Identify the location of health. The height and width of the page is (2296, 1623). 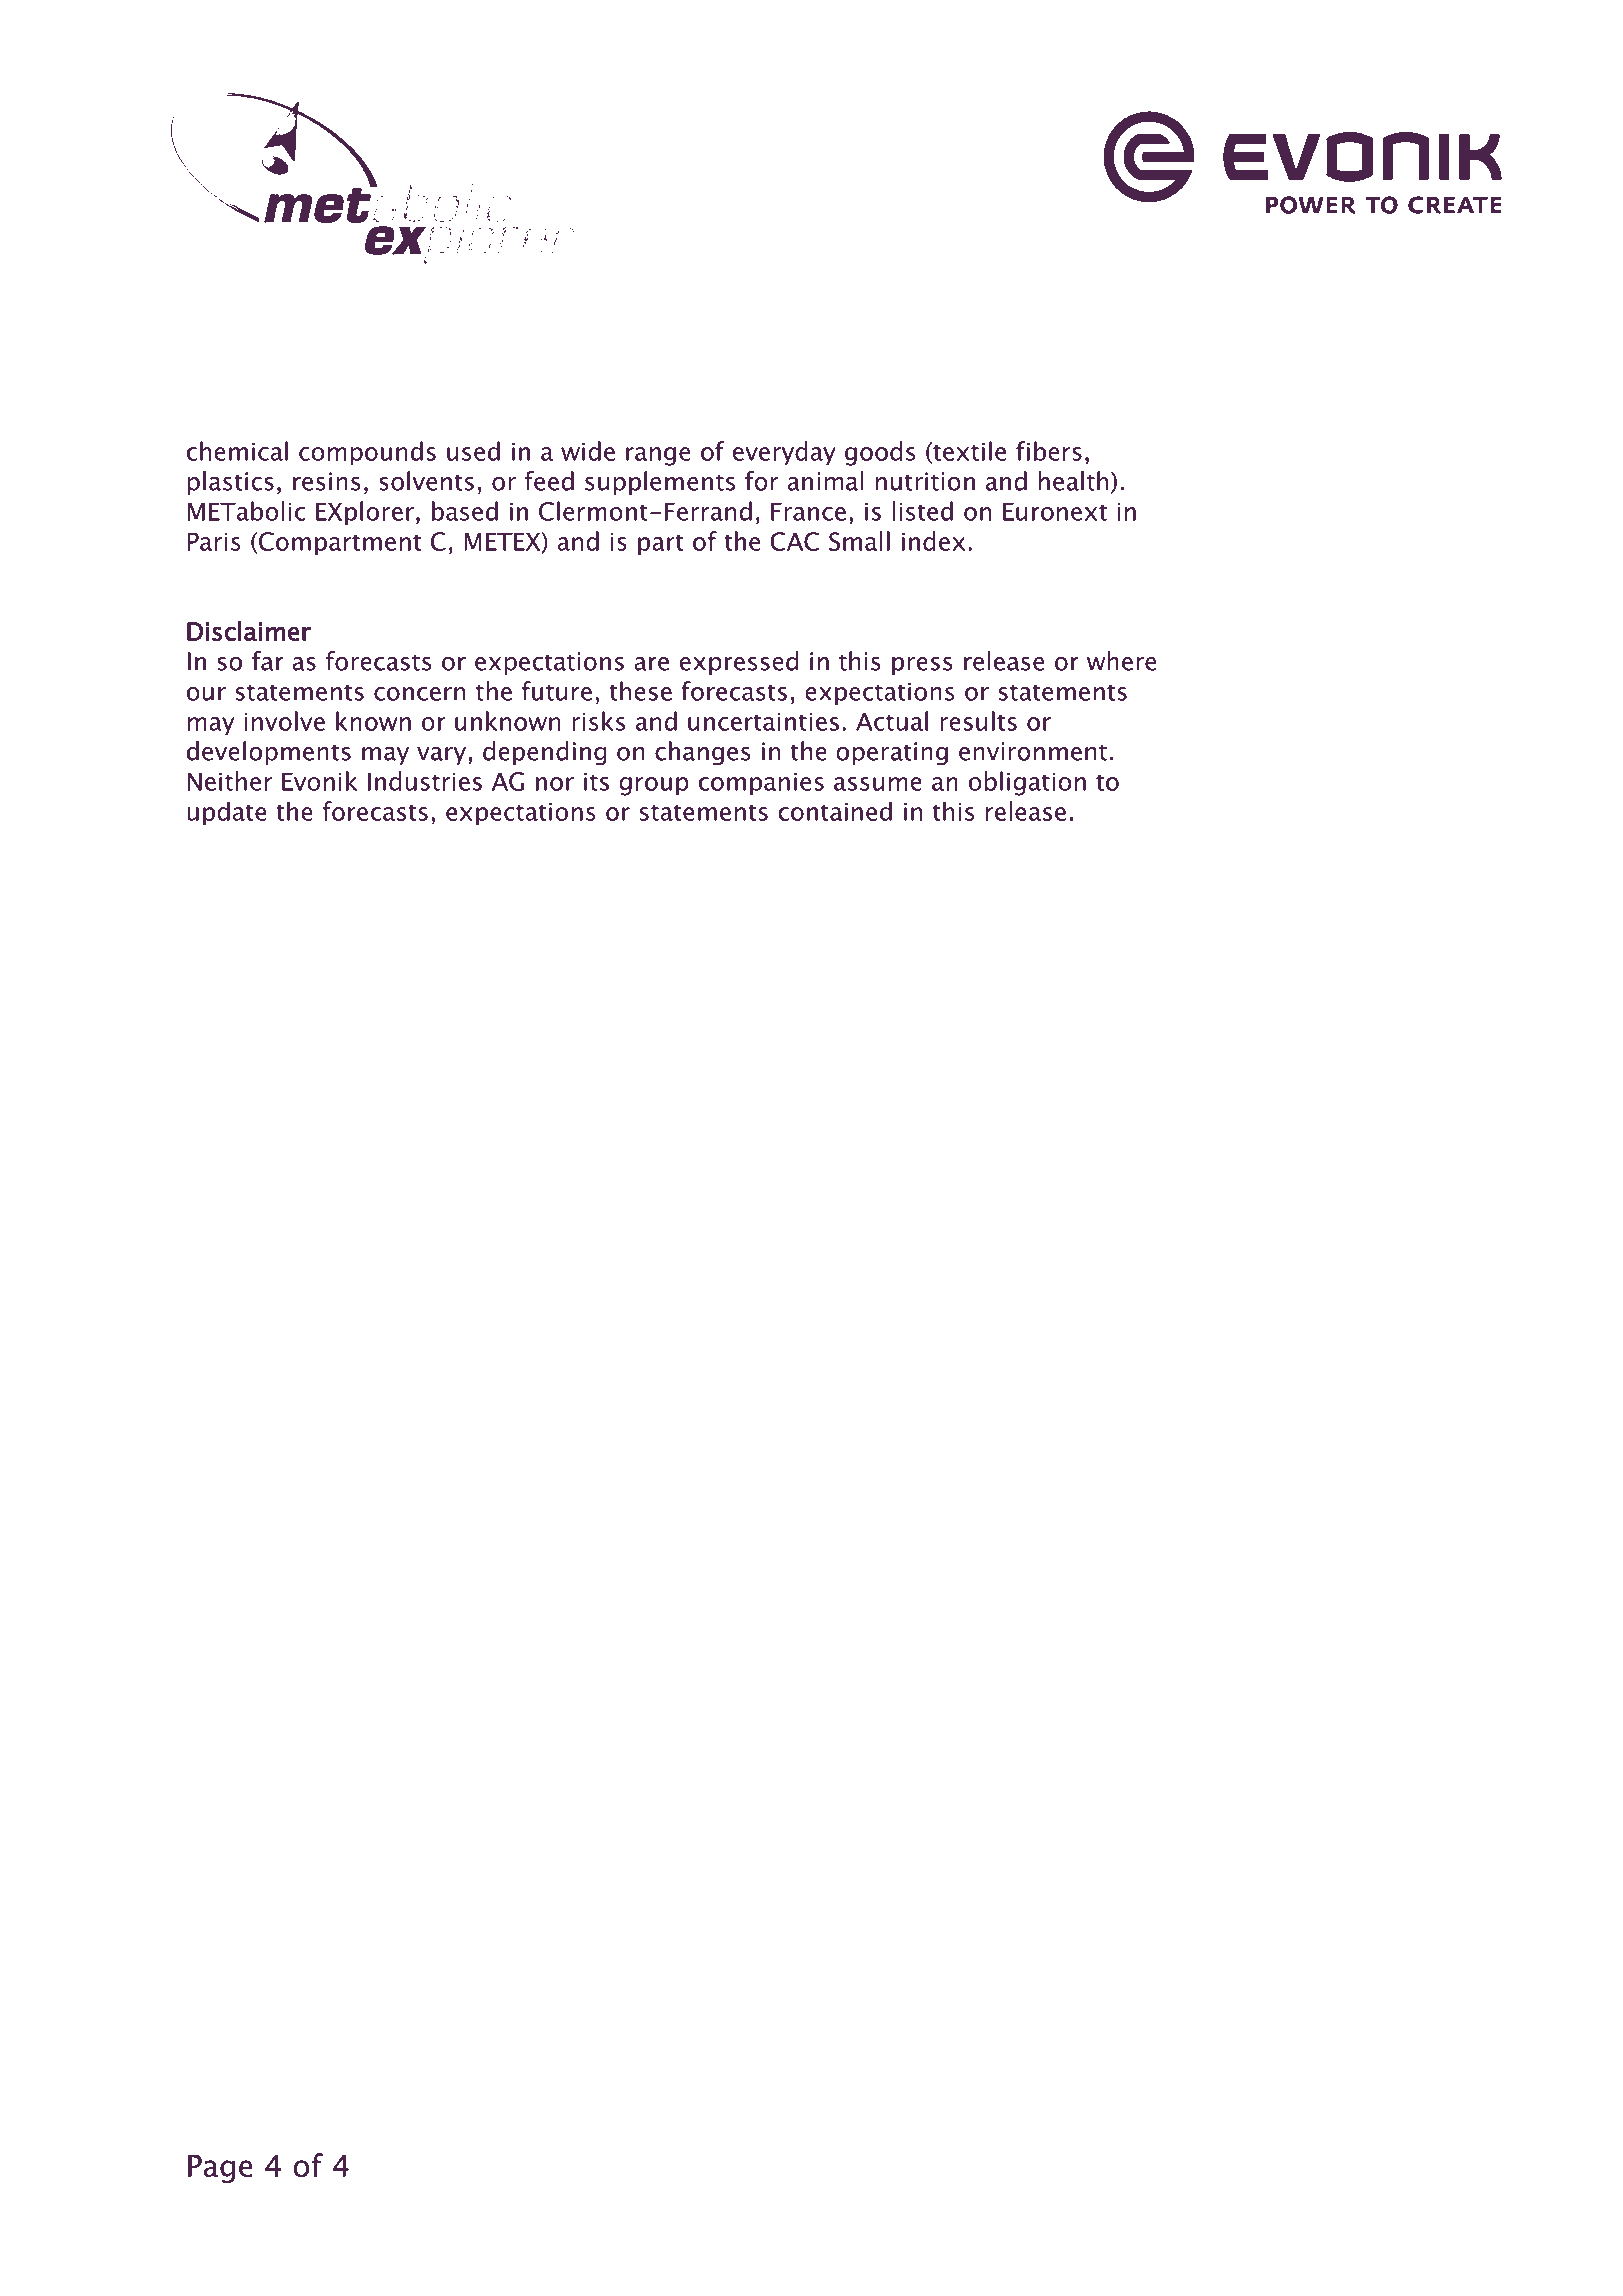
(1073, 481).
